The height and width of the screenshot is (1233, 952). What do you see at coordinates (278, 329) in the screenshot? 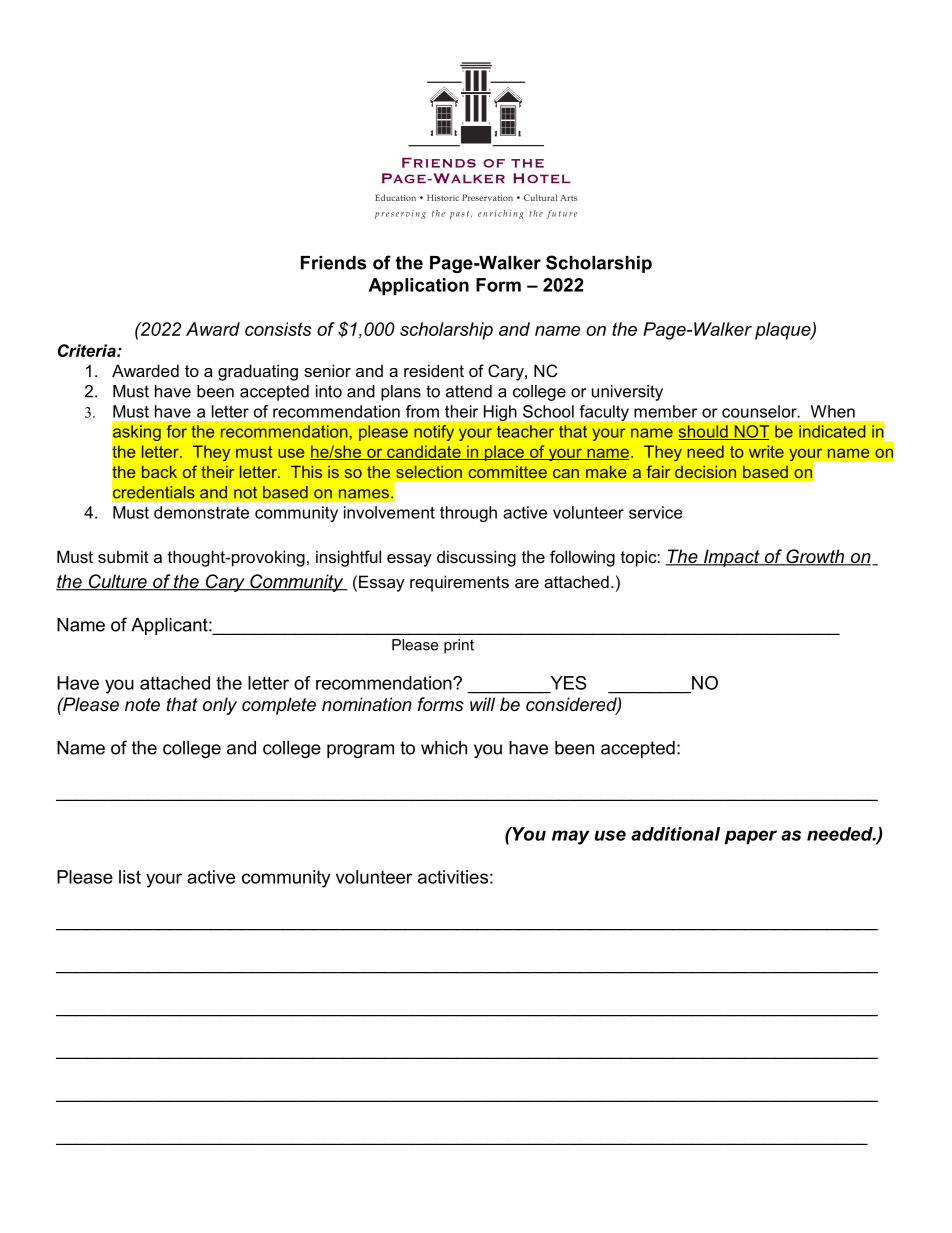
I see `consists` at bounding box center [278, 329].
